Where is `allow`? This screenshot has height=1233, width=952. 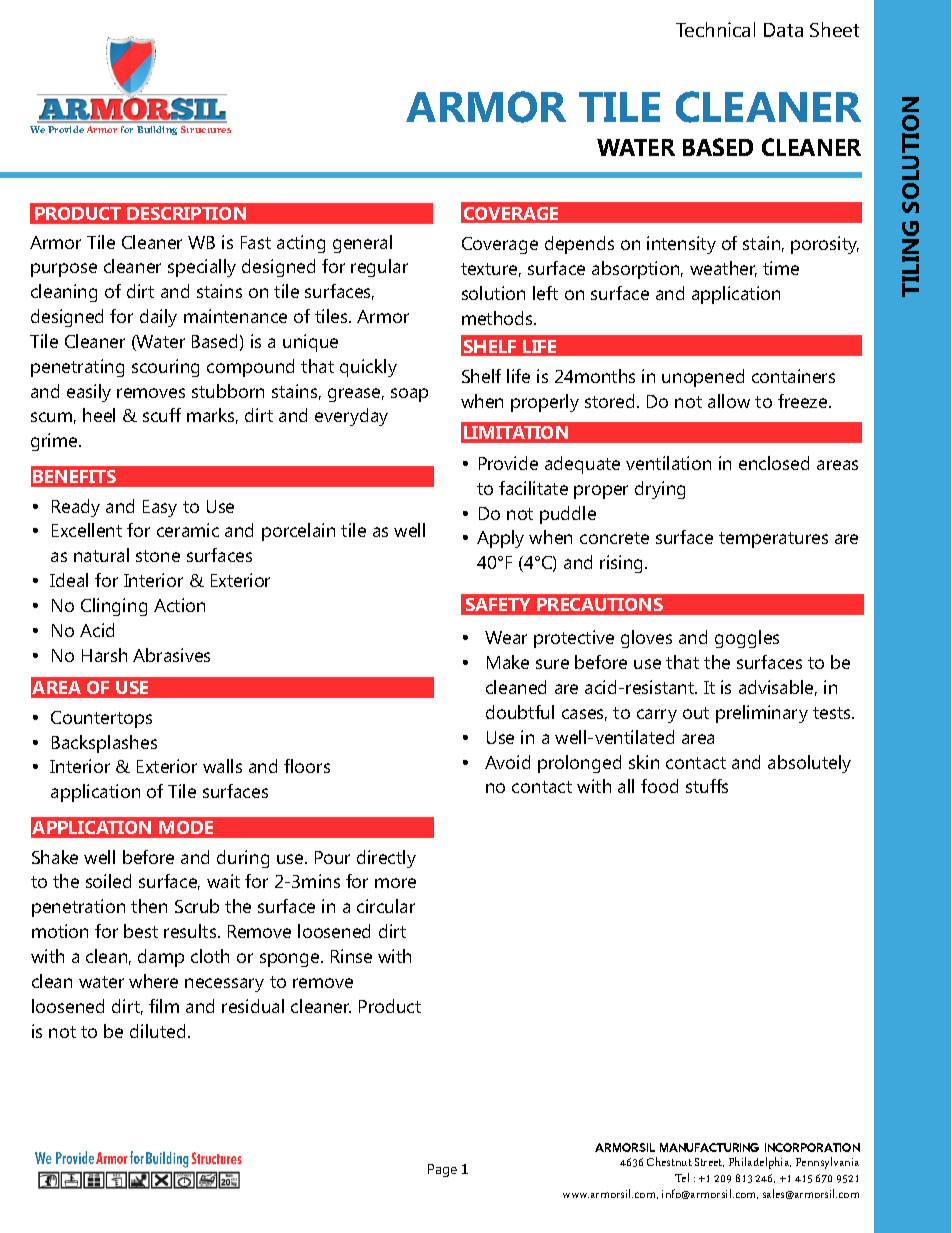
allow is located at coordinates (729, 401).
